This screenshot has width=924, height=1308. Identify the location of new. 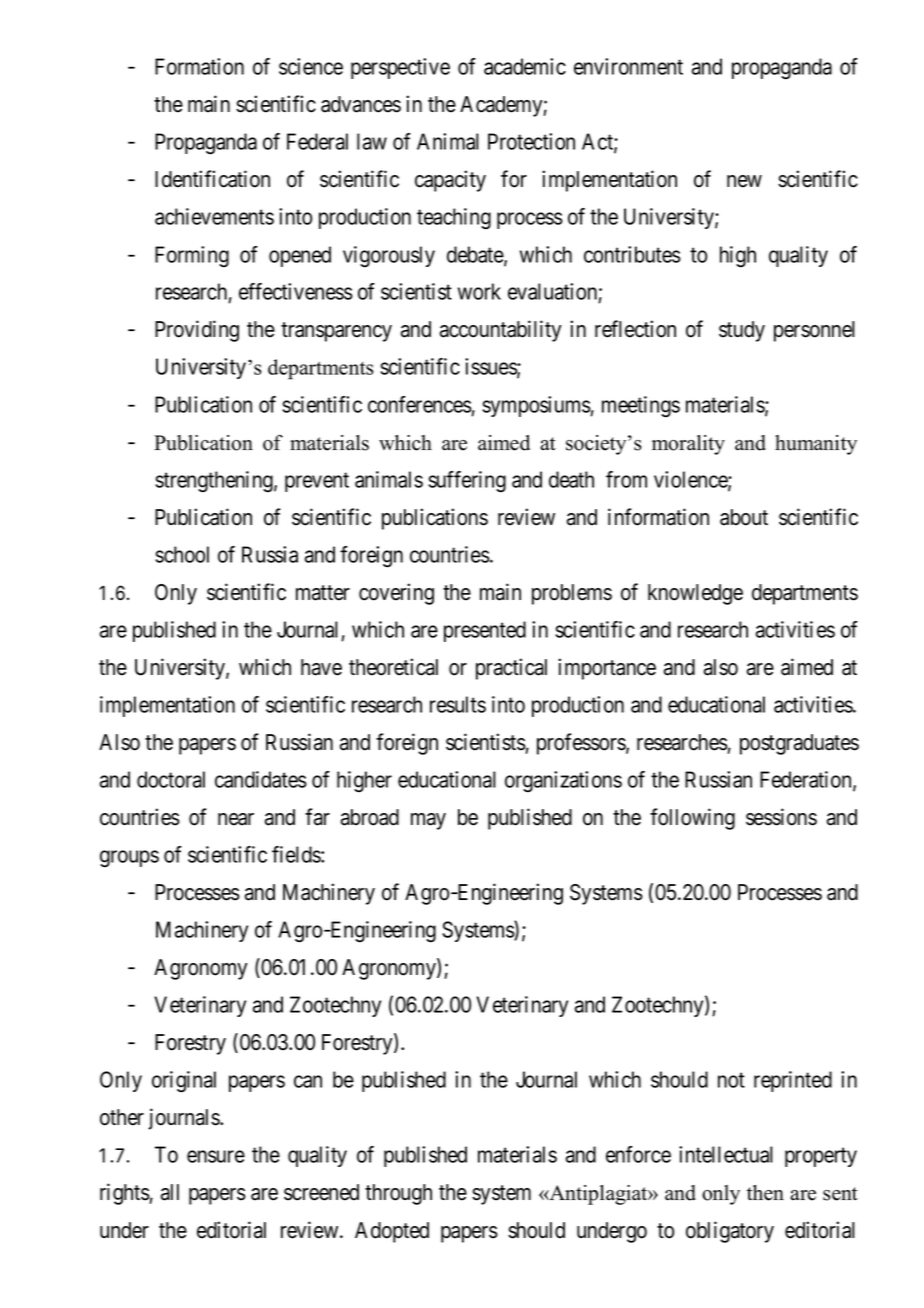
(744, 181).
